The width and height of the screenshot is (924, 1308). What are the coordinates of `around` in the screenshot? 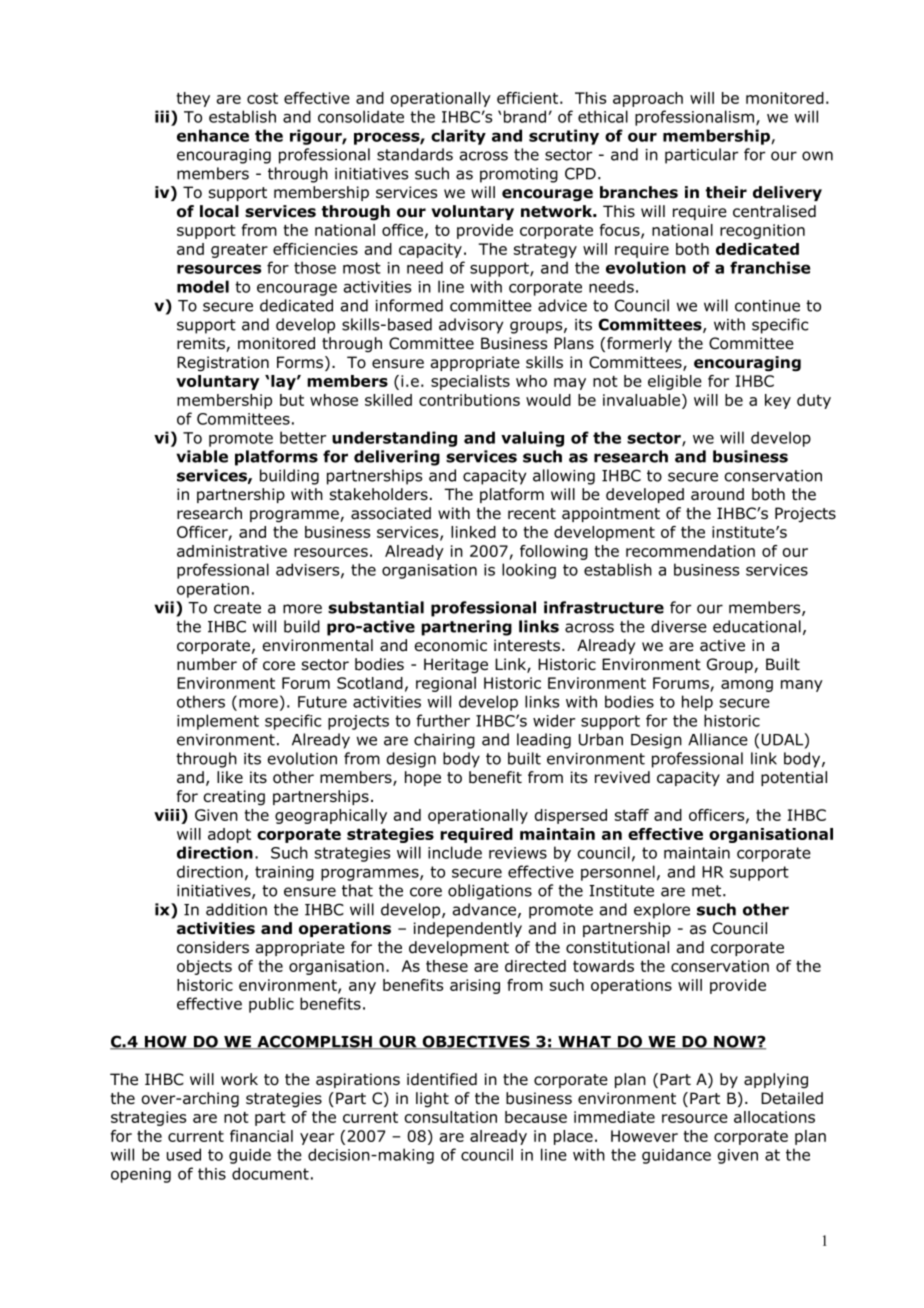 It's located at (717, 494).
